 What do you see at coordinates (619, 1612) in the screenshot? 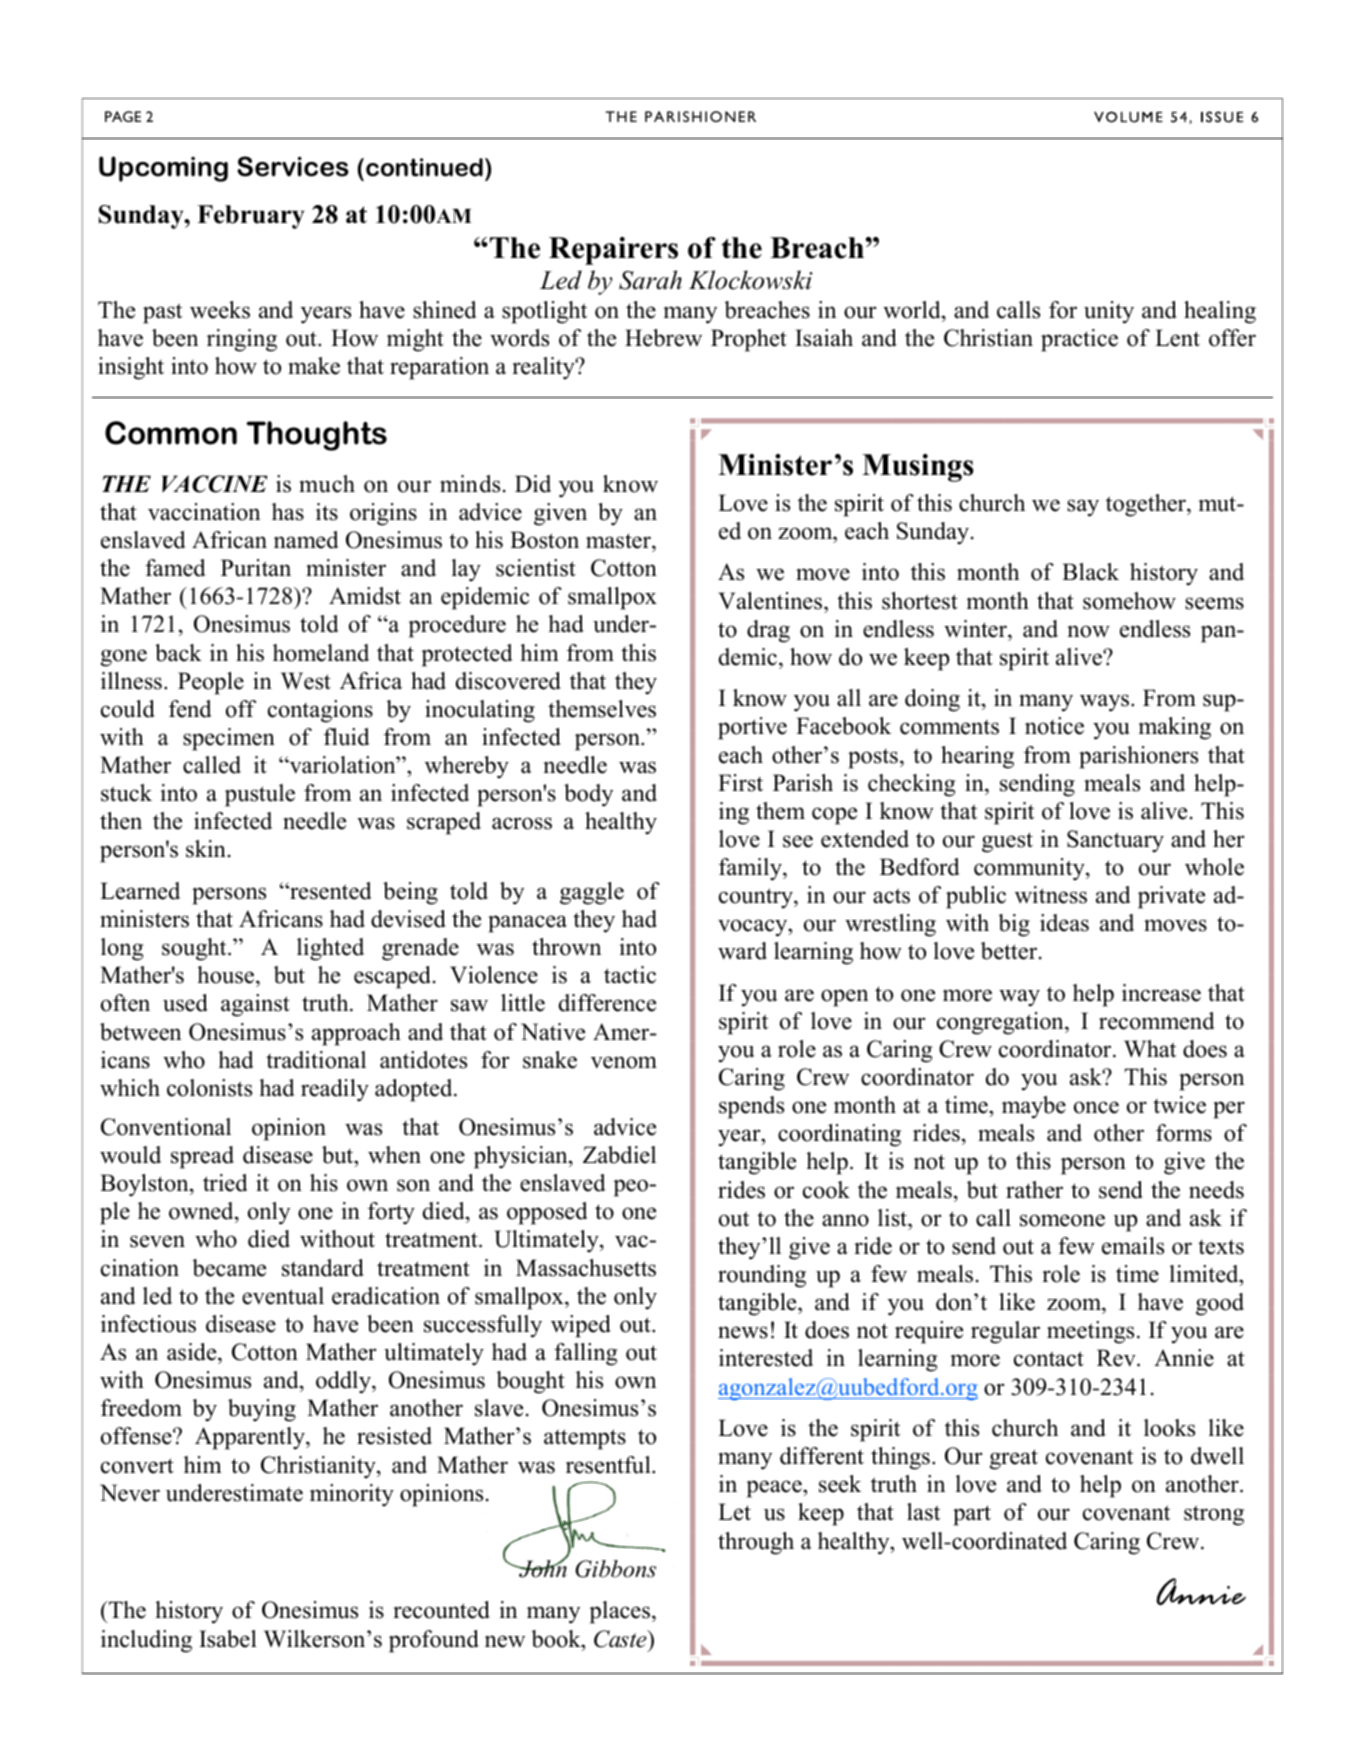
I see `places` at bounding box center [619, 1612].
